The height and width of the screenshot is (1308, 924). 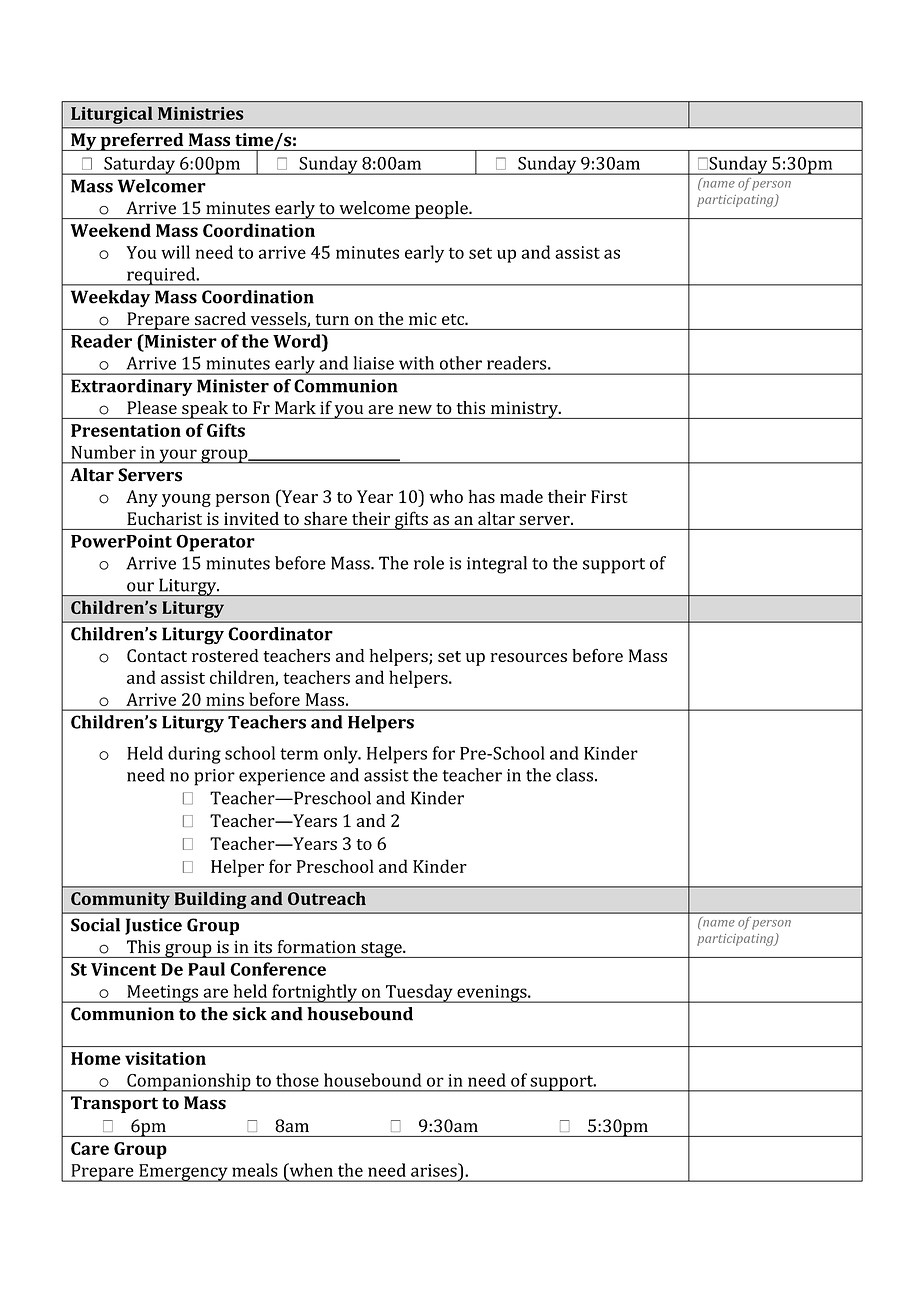 What do you see at coordinates (528, 657) in the screenshot?
I see `resources` at bounding box center [528, 657].
